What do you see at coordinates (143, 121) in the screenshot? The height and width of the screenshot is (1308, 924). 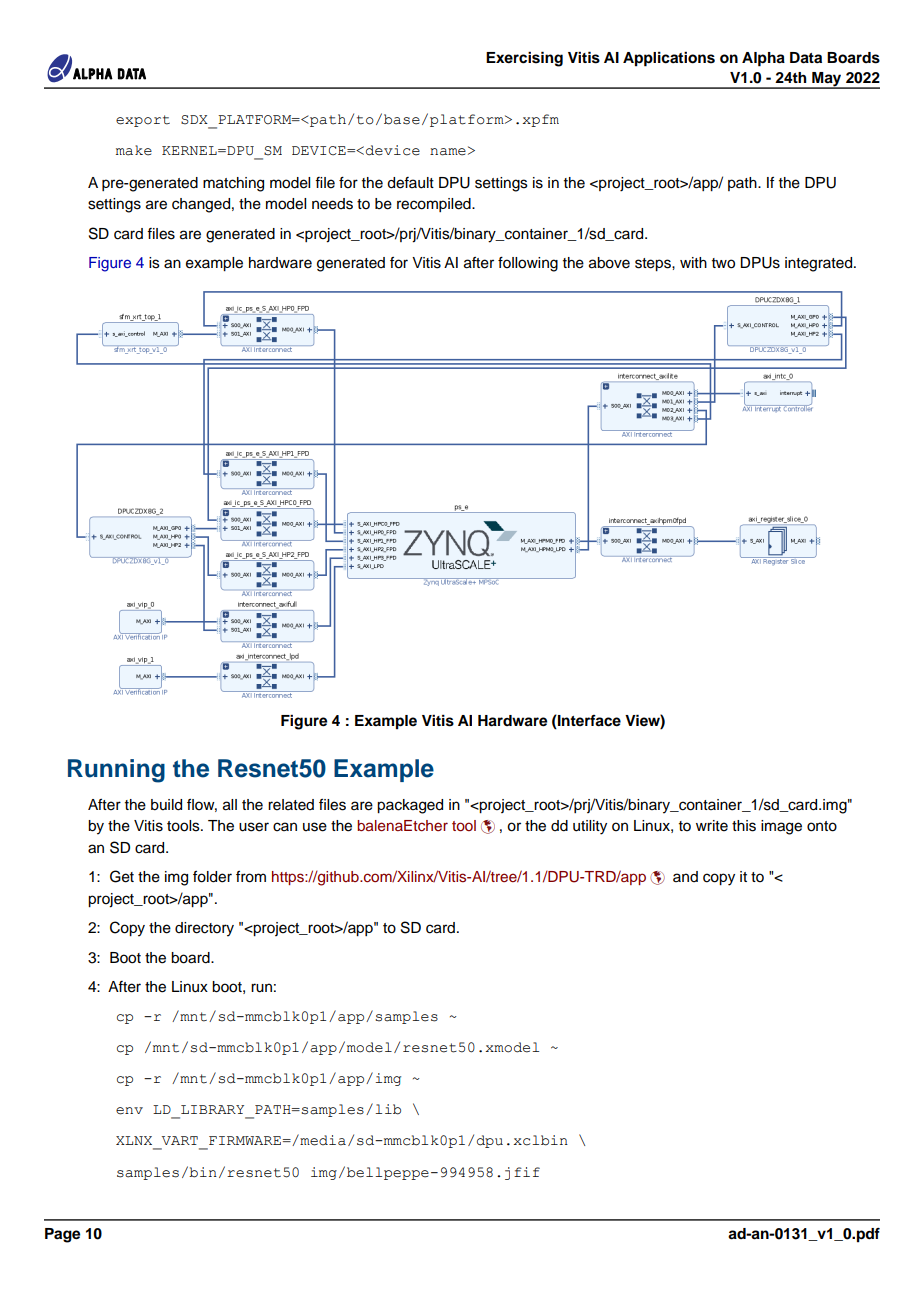 I see `export` at bounding box center [143, 121].
